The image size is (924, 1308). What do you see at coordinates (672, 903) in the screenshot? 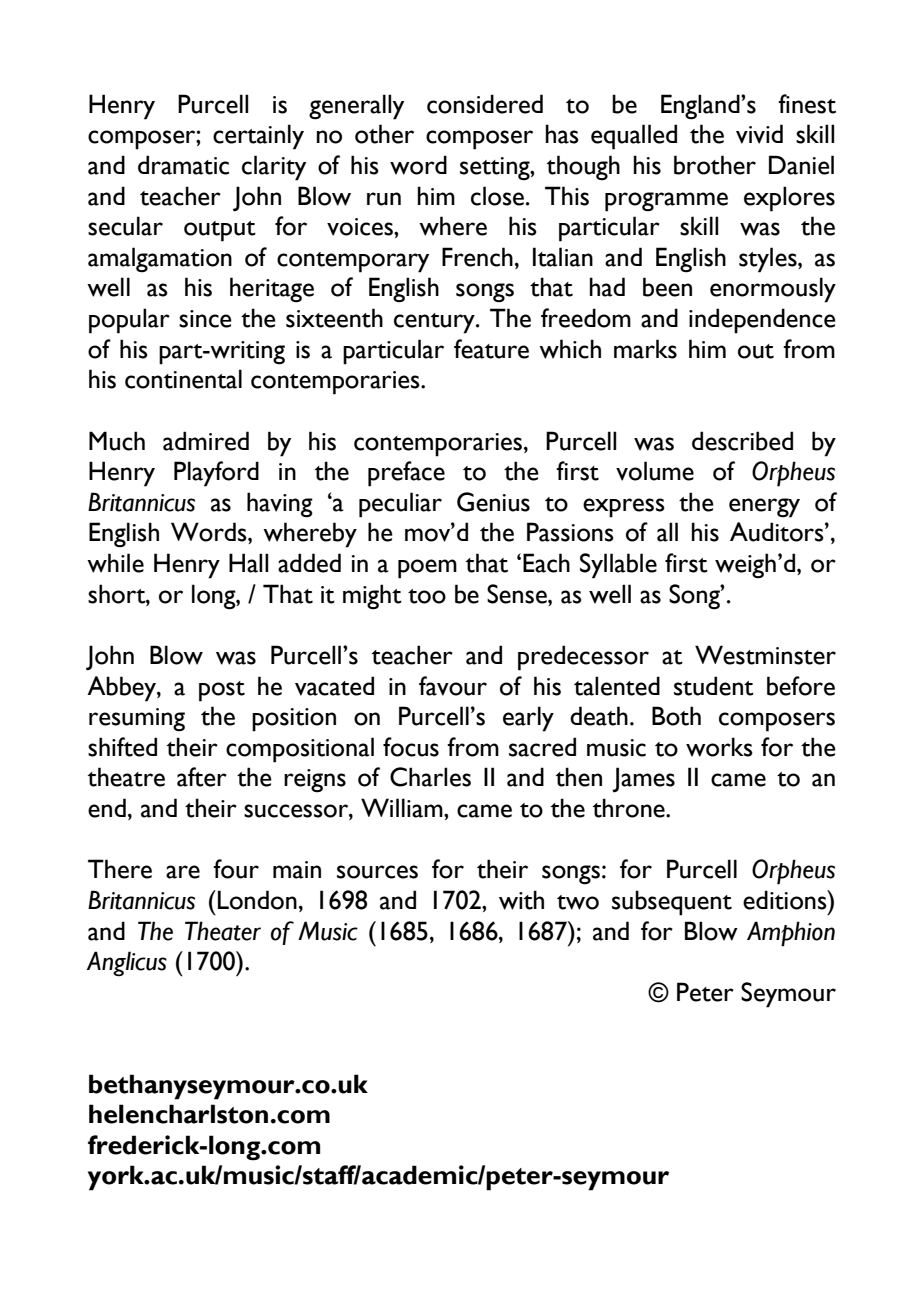
I see `subsequent` at bounding box center [672, 903].
